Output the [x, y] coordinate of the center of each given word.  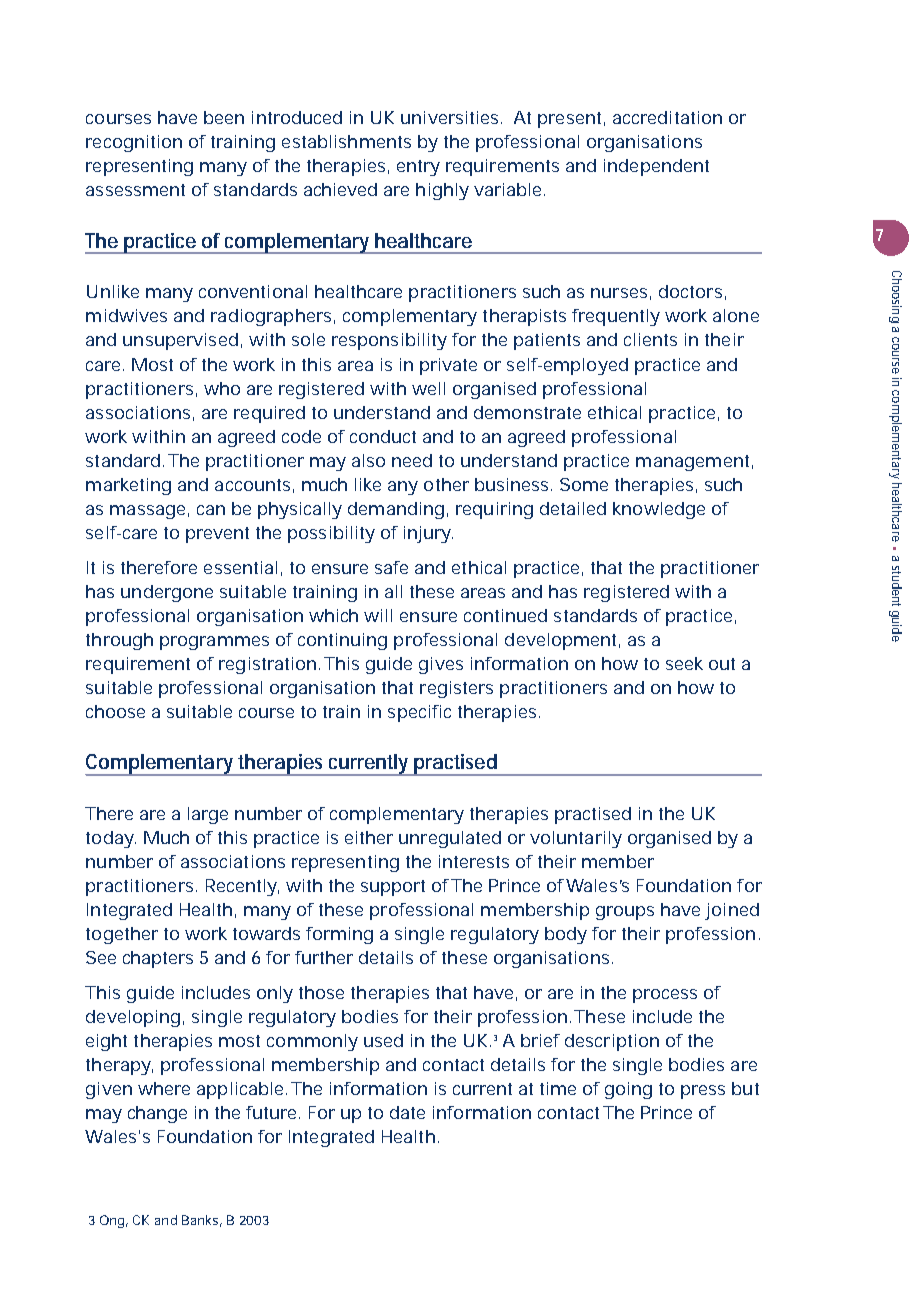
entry [418, 168]
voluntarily [576, 839]
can [211, 510]
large [208, 815]
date [407, 1112]
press [703, 1092]
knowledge [659, 510]
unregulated [450, 839]
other [446, 484]
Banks [202, 1221]
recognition [134, 143]
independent [656, 167]
